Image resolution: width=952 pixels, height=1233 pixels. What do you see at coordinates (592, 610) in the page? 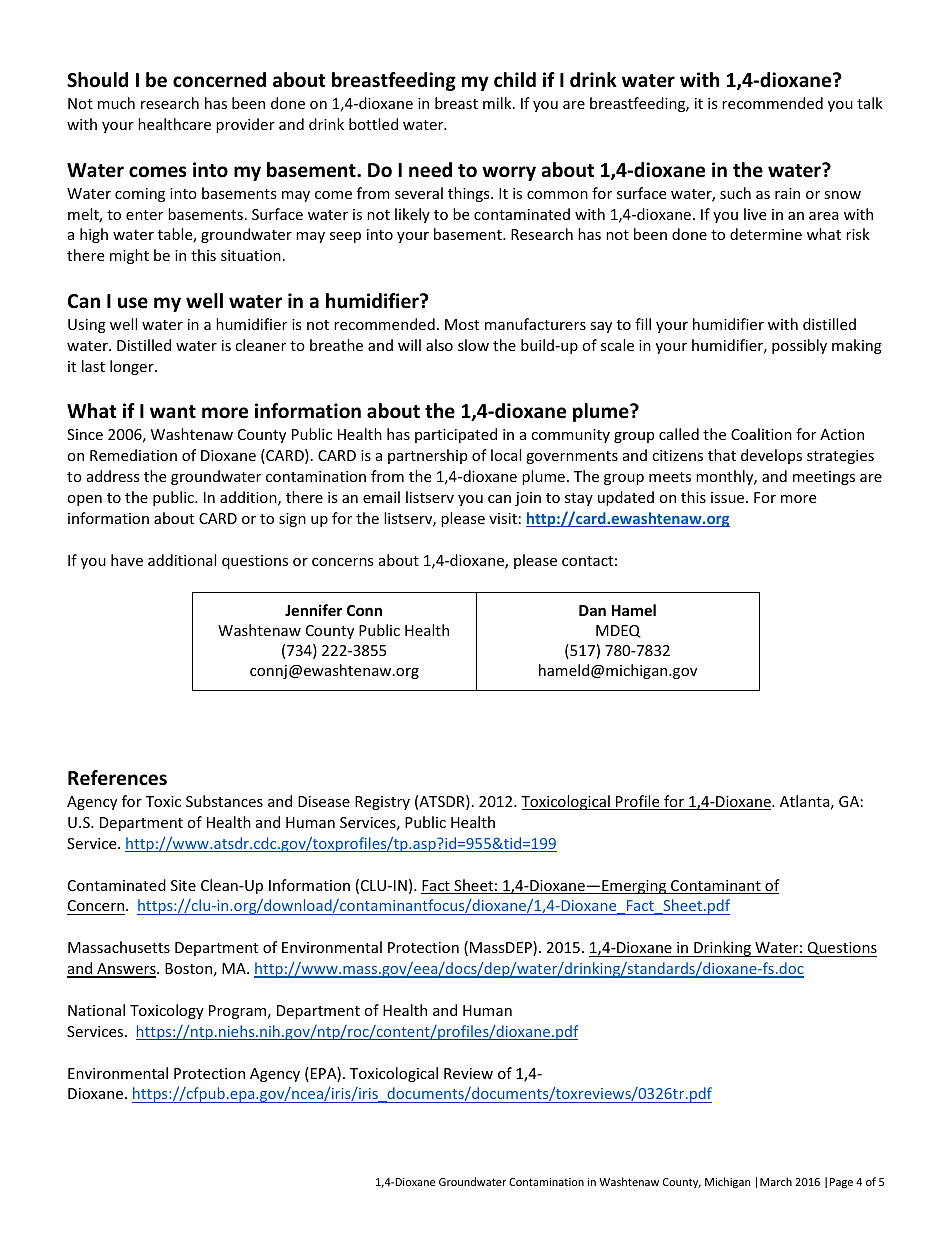
I see `Dan` at bounding box center [592, 610].
